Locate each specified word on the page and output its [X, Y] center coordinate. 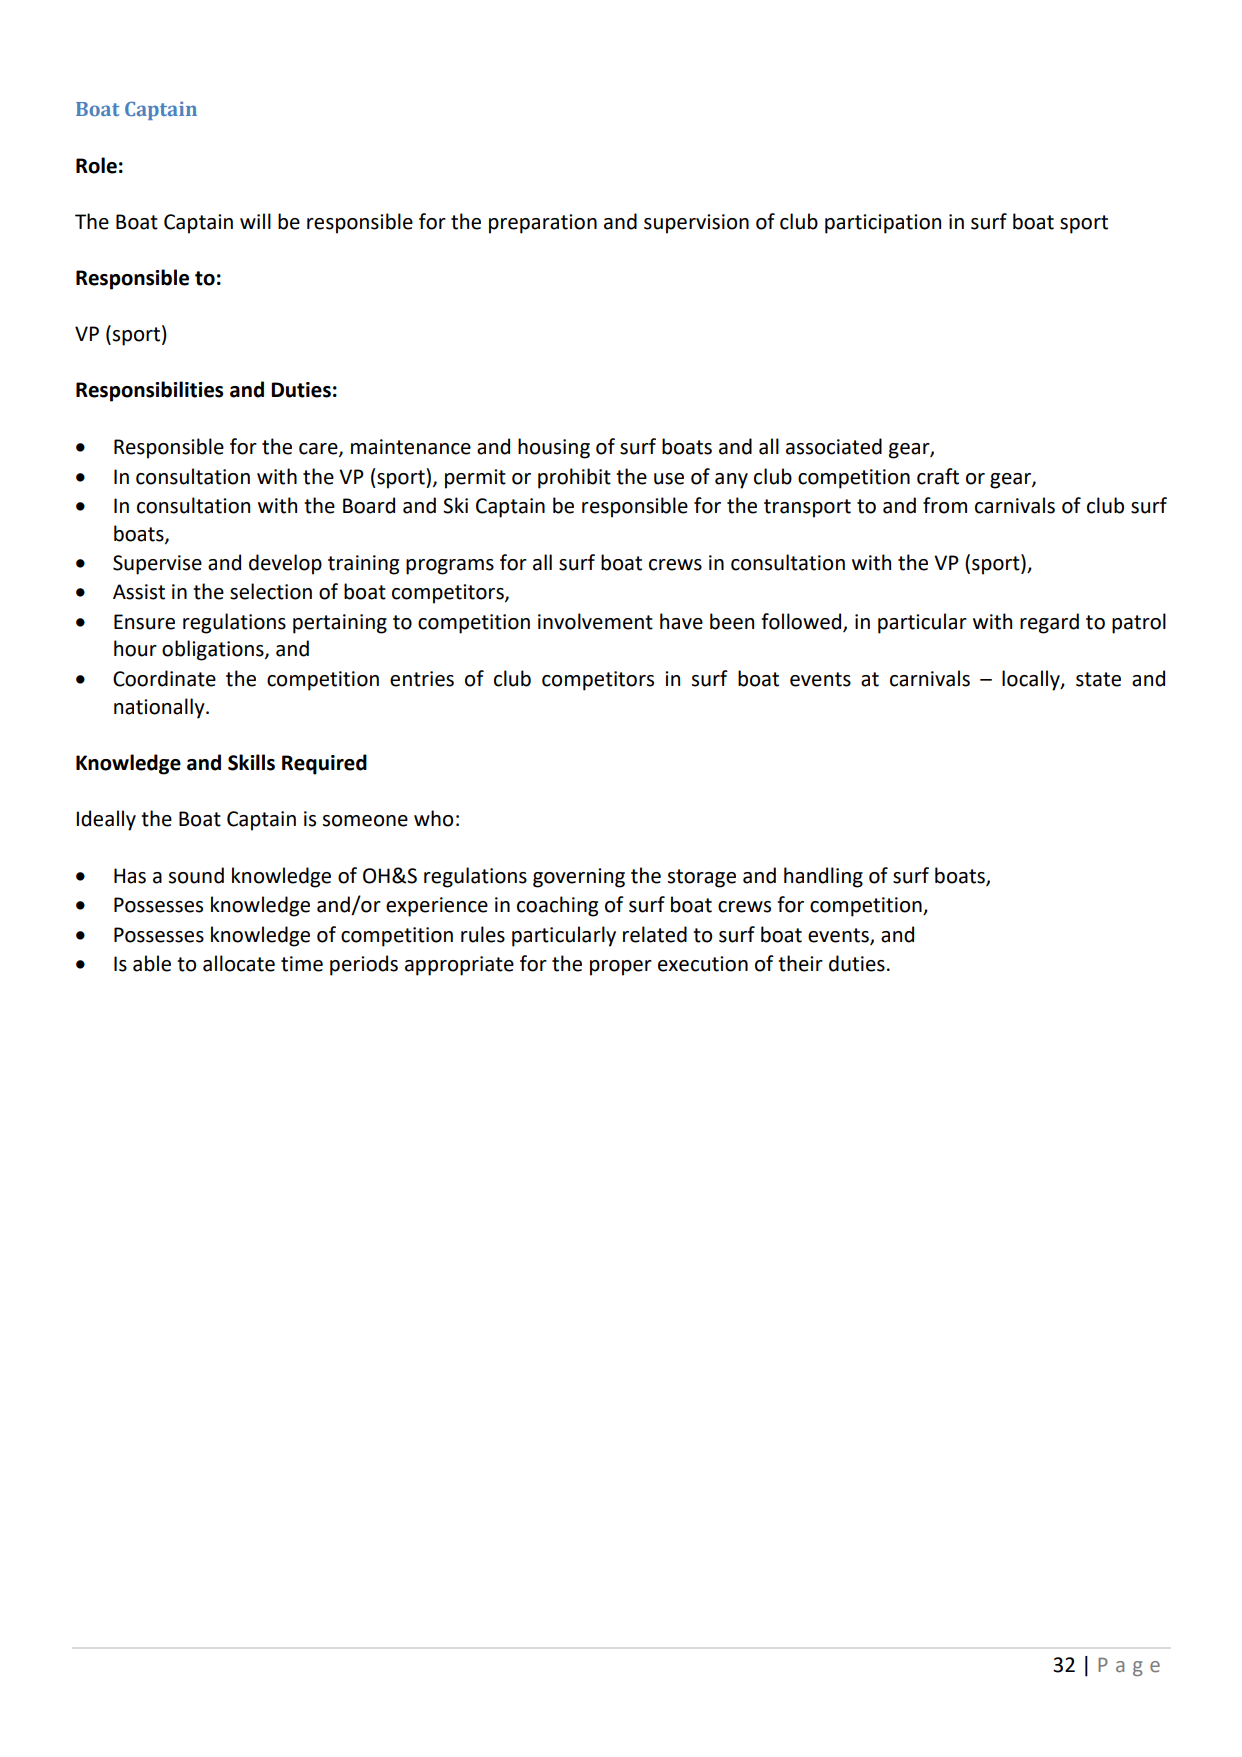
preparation [543, 224]
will [255, 221]
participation [883, 224]
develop [285, 564]
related [655, 934]
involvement [595, 621]
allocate [239, 963]
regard [1049, 623]
